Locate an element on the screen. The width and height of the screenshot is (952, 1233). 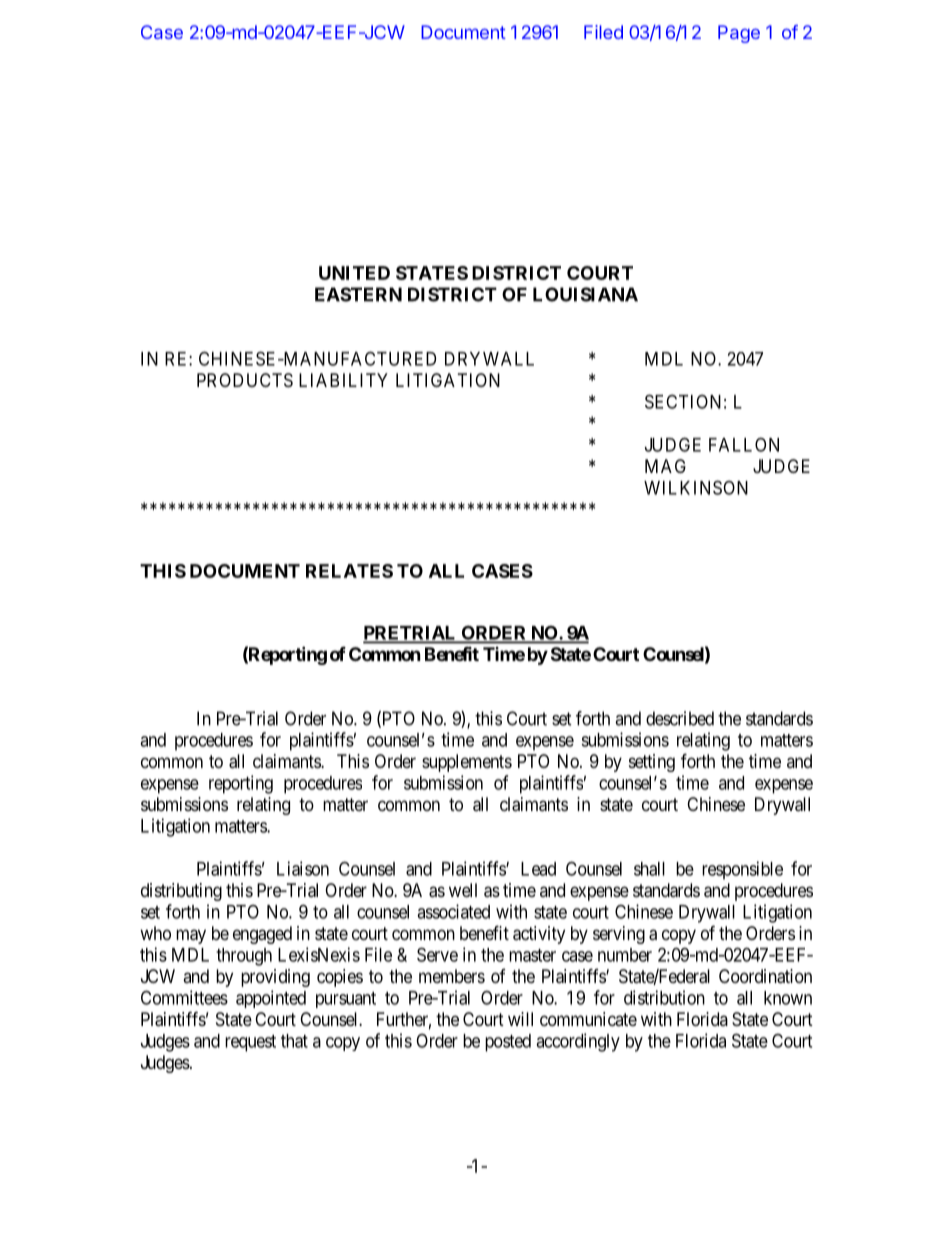
Page is located at coordinates (739, 34).
